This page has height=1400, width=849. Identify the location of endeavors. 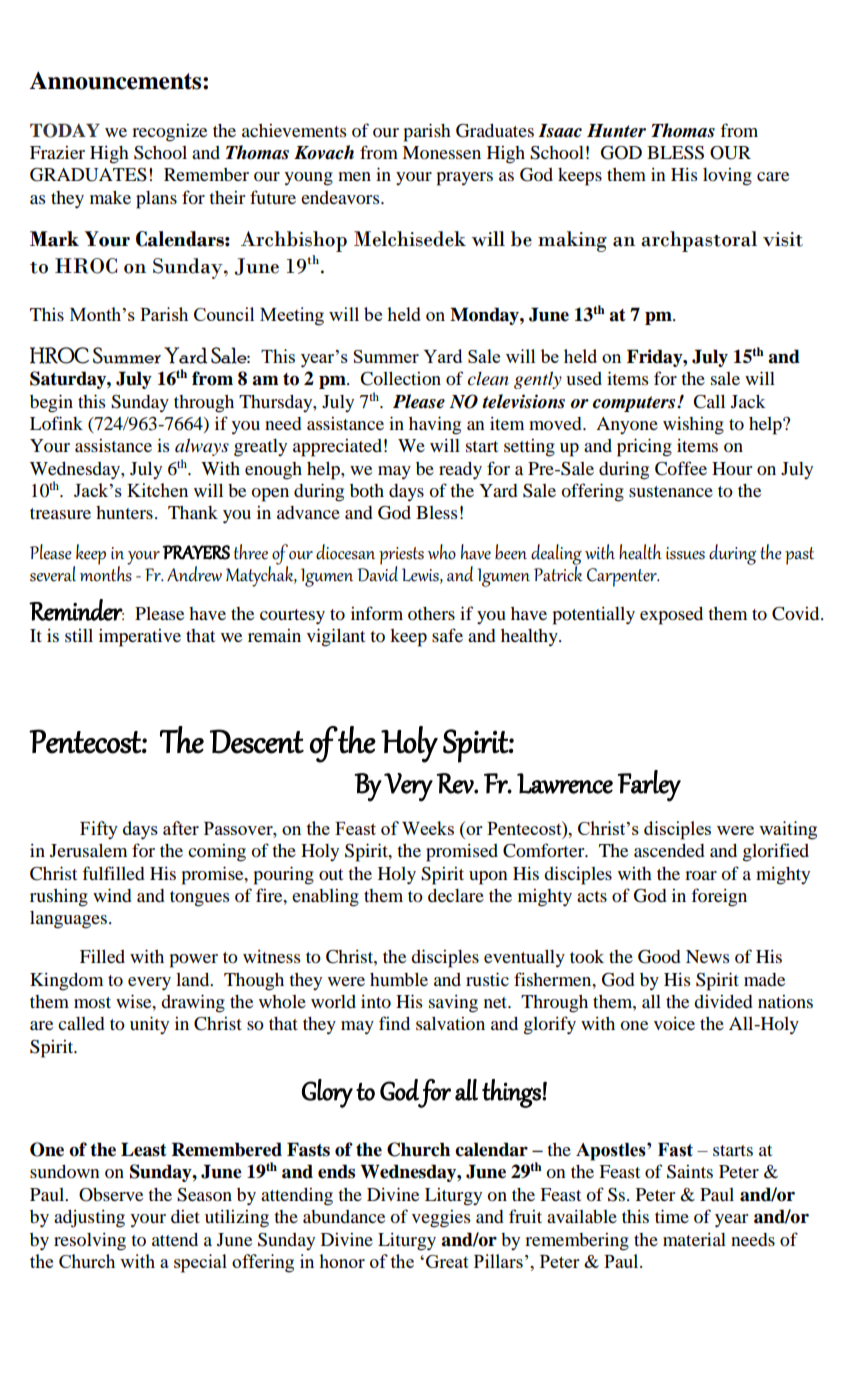
(341, 197).
